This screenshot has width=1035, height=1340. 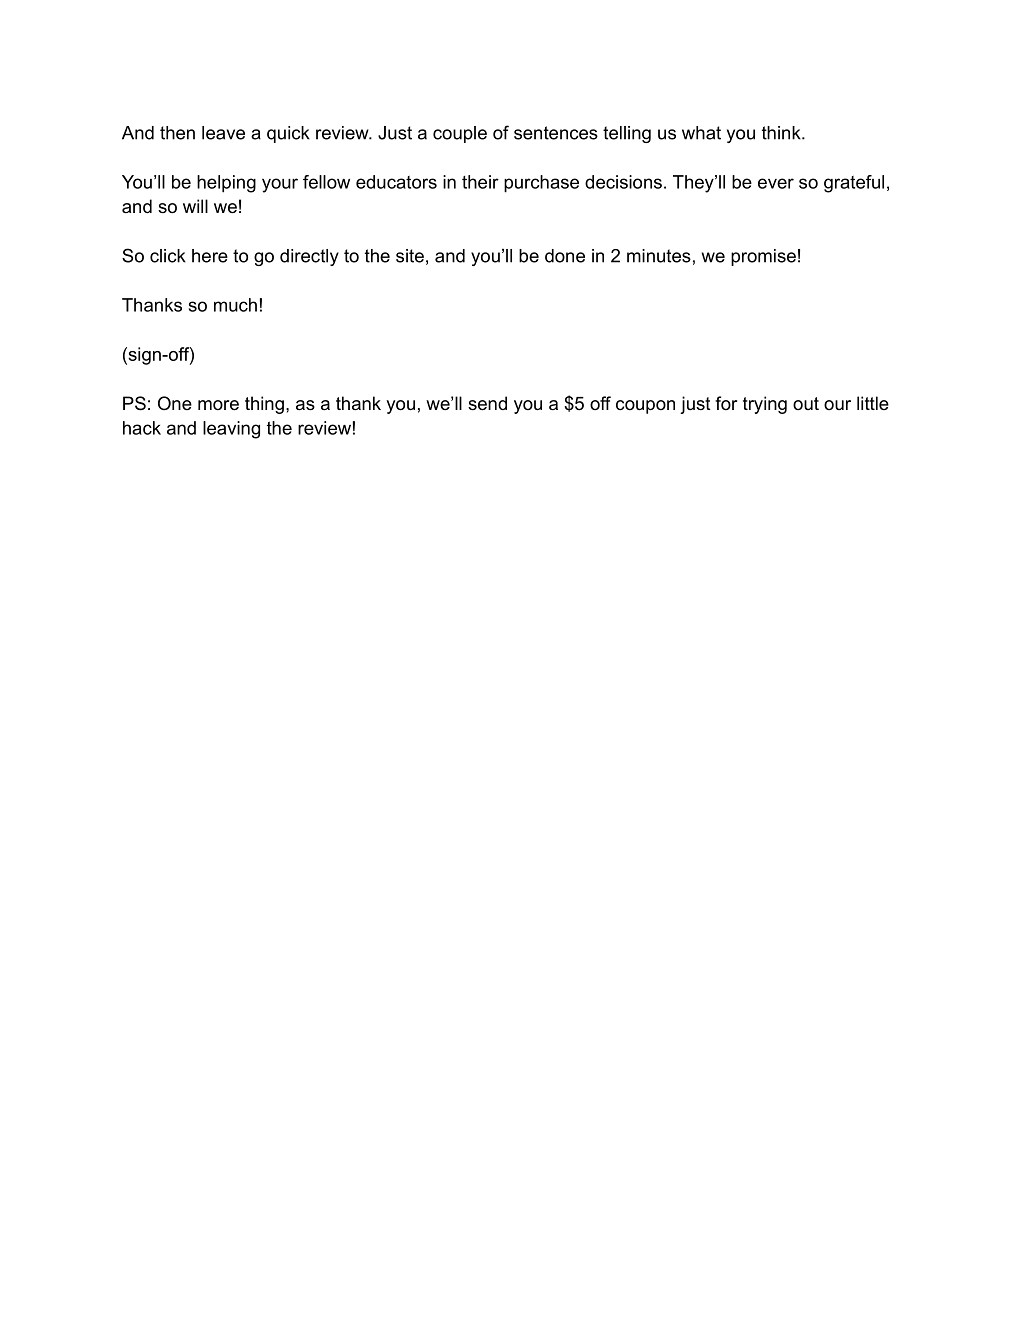 I want to click on couple, so click(x=460, y=134).
